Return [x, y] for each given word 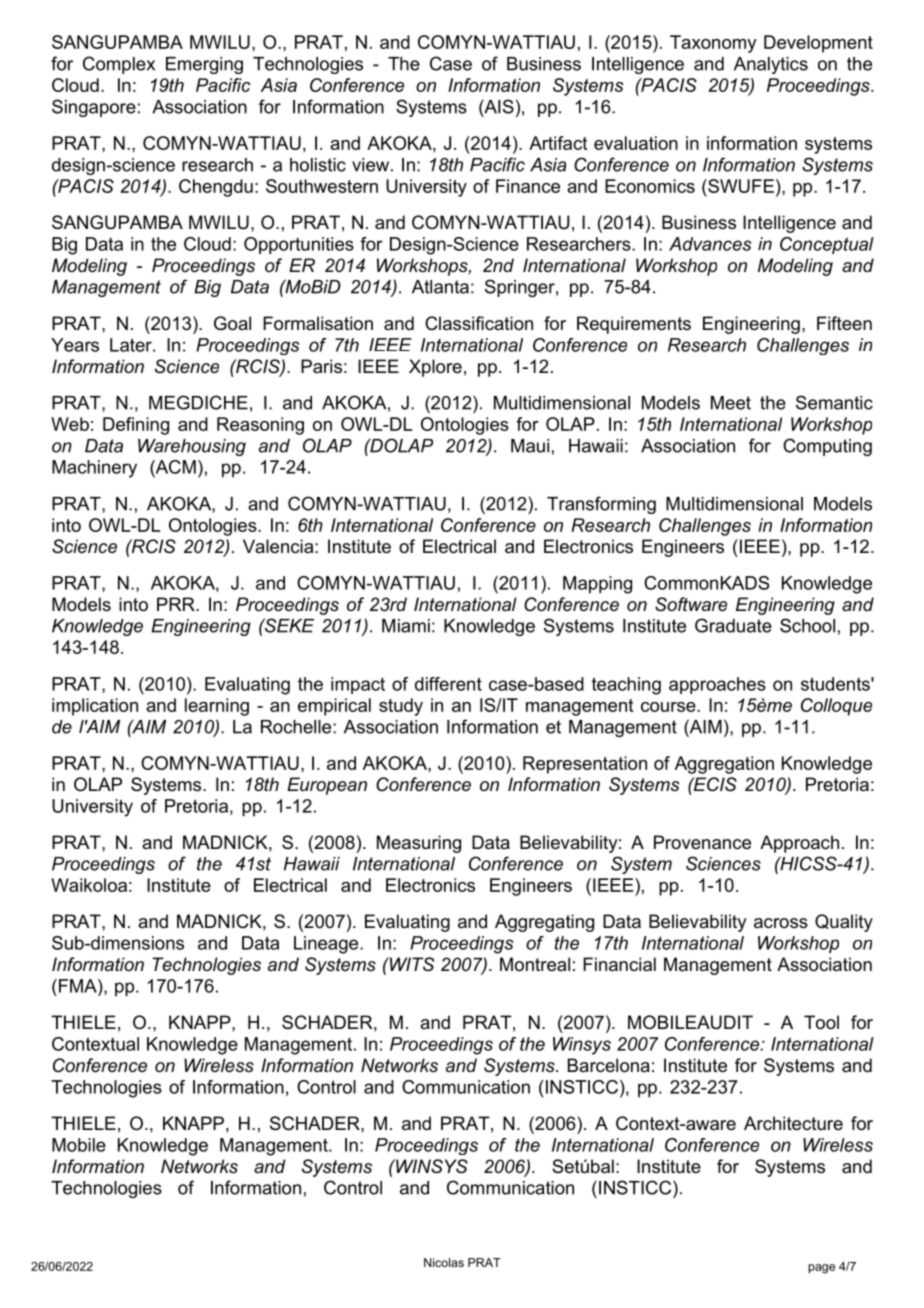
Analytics [771, 65]
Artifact [558, 143]
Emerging [204, 65]
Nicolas [444, 1262]
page [822, 1269]
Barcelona [609, 1065]
